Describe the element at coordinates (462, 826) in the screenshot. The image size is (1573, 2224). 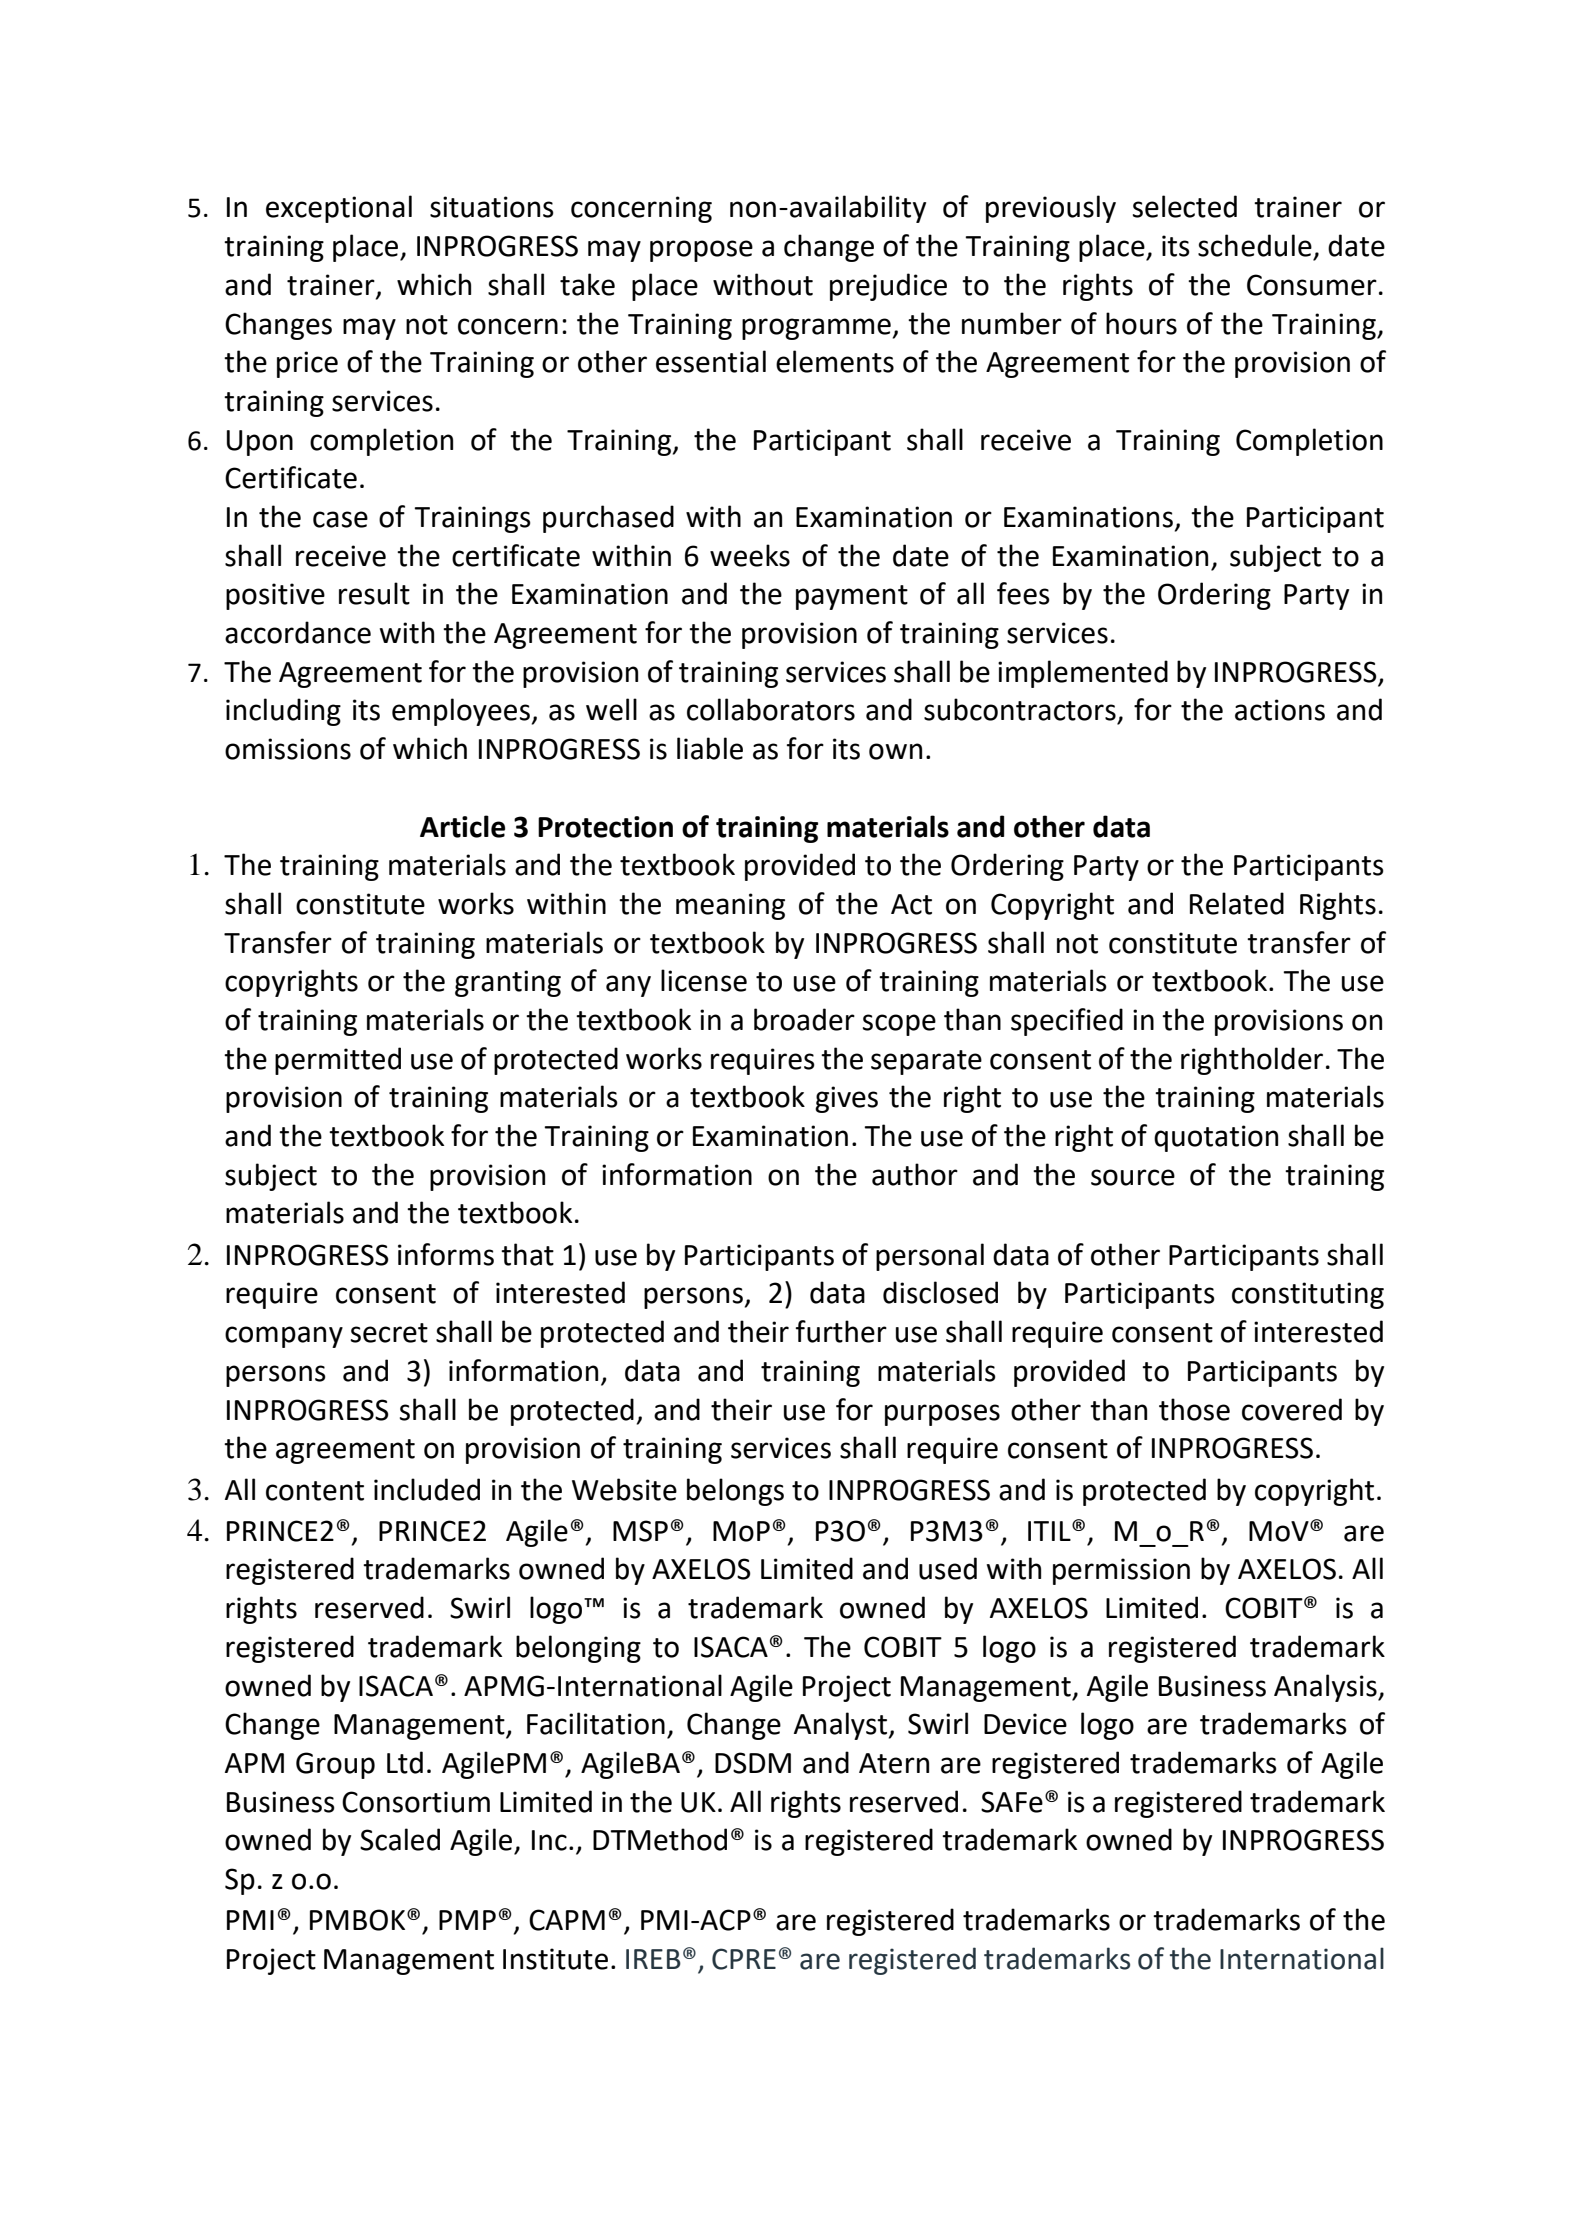
I see `Article` at that location.
